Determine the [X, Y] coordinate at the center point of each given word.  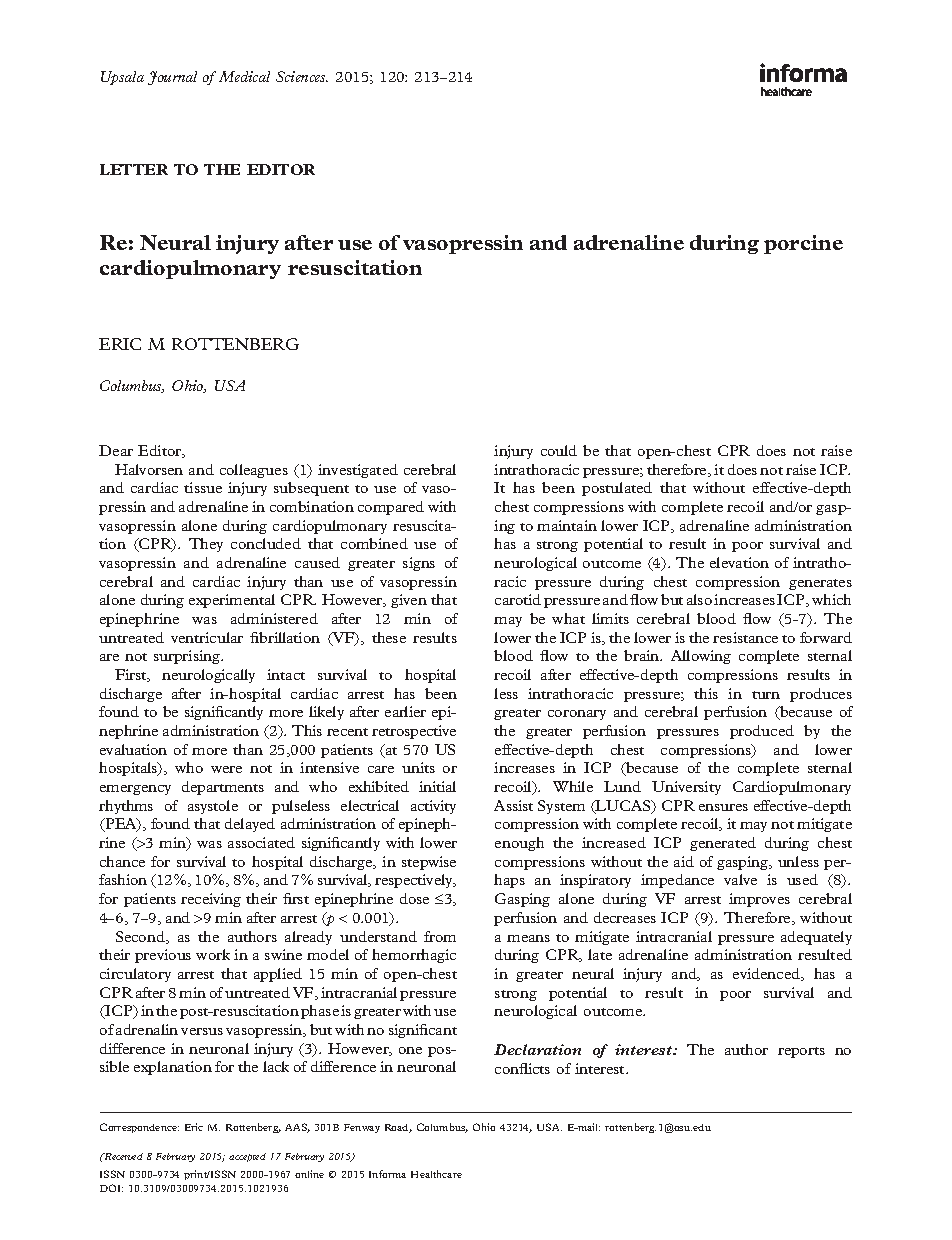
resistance [745, 637]
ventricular [207, 637]
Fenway [362, 1128]
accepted [247, 1157]
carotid [518, 599]
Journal [172, 78]
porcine [803, 244]
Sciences [302, 76]
